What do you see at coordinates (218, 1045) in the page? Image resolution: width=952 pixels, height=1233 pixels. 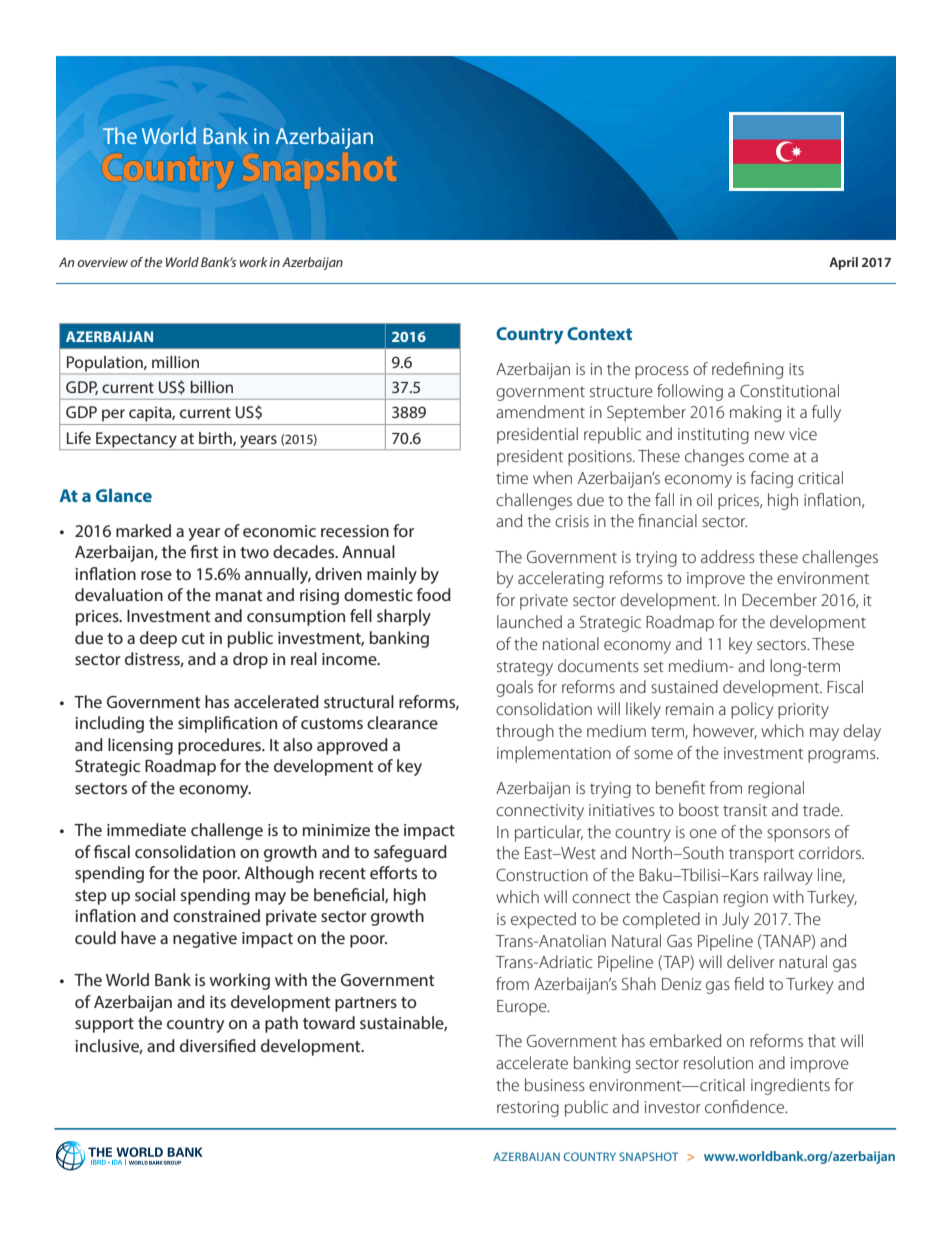 I see `diversified` at bounding box center [218, 1045].
